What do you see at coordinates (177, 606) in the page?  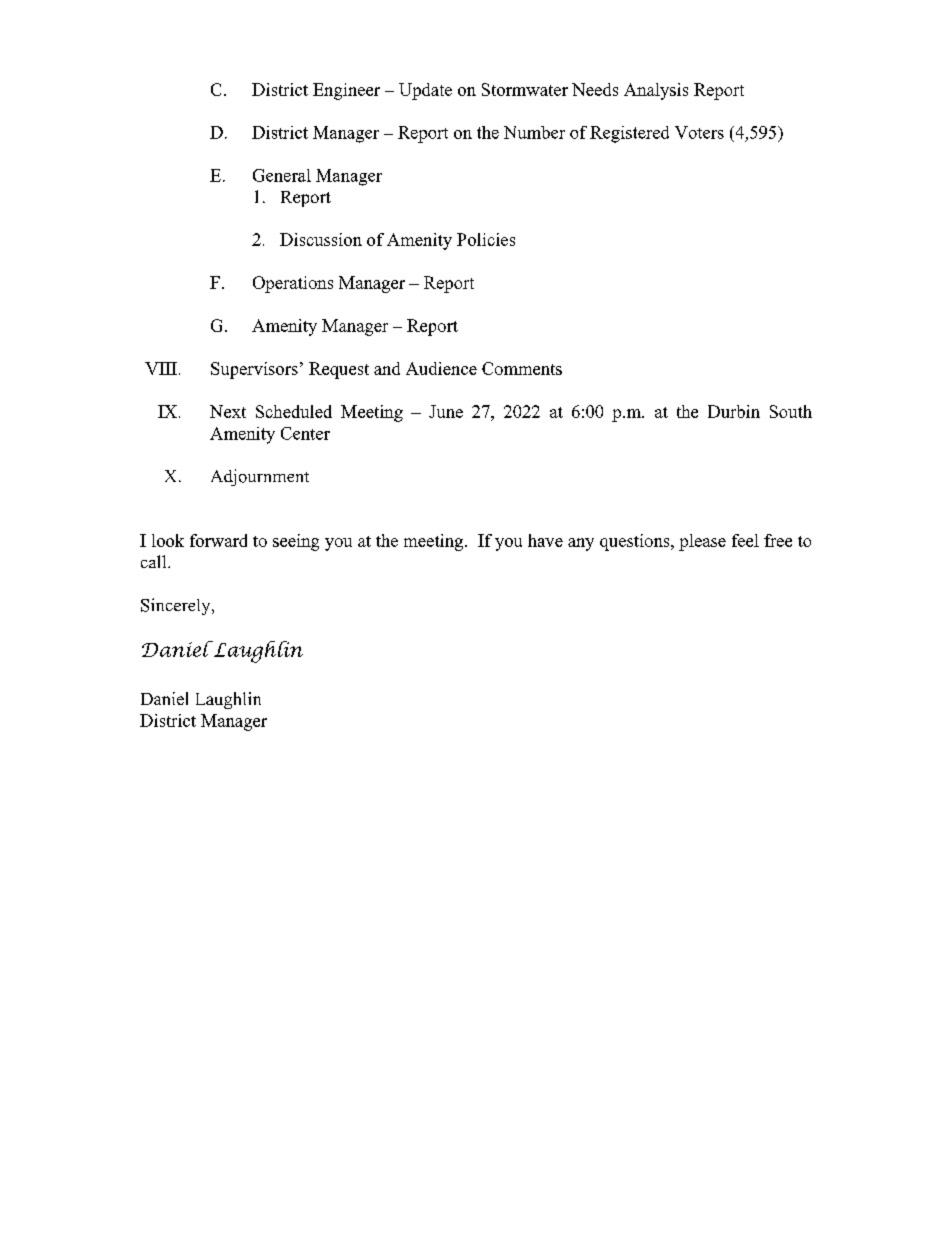 I see `Sincerely` at bounding box center [177, 606].
